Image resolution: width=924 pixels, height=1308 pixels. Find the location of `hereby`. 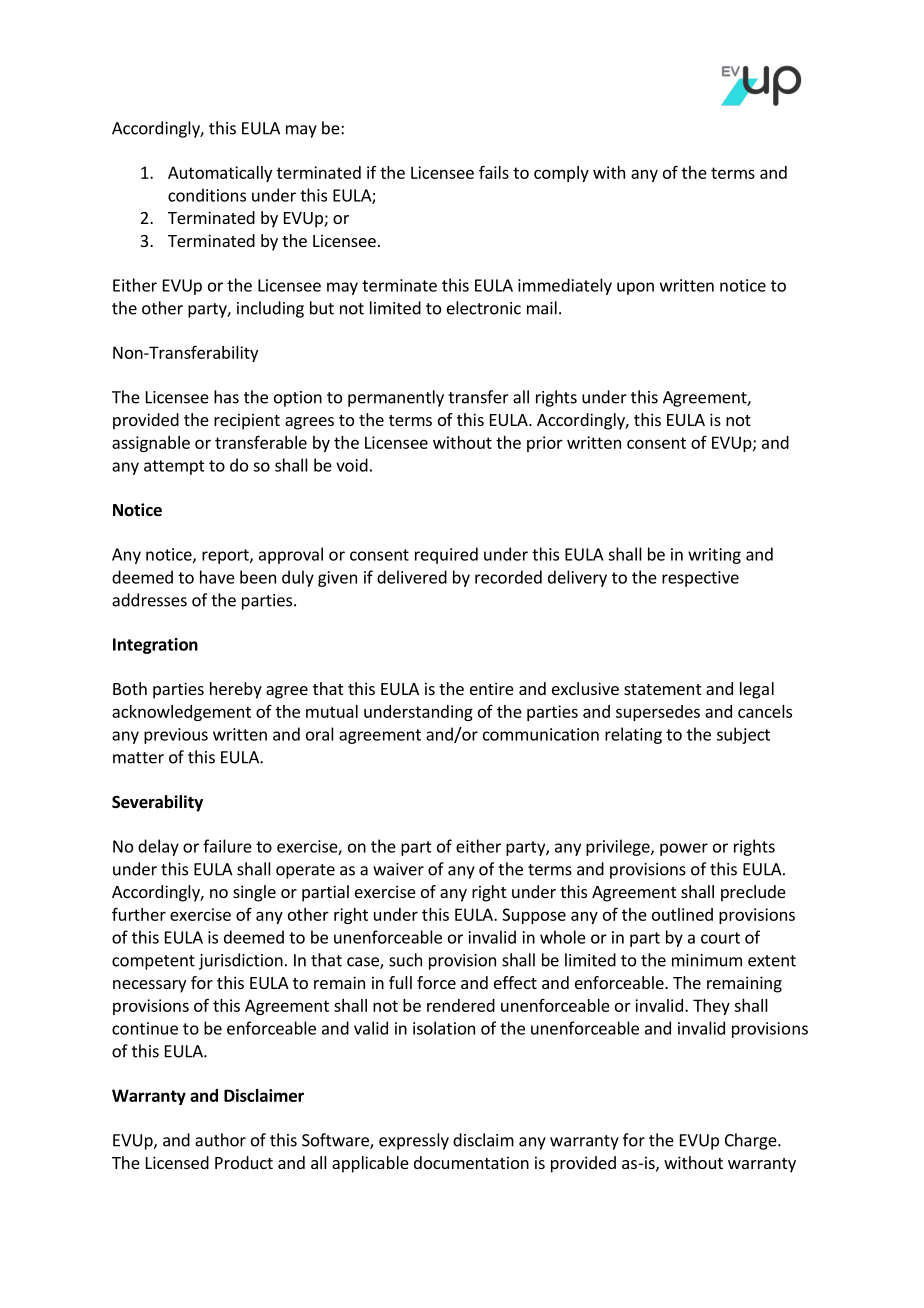

hereby is located at coordinates (236, 690).
